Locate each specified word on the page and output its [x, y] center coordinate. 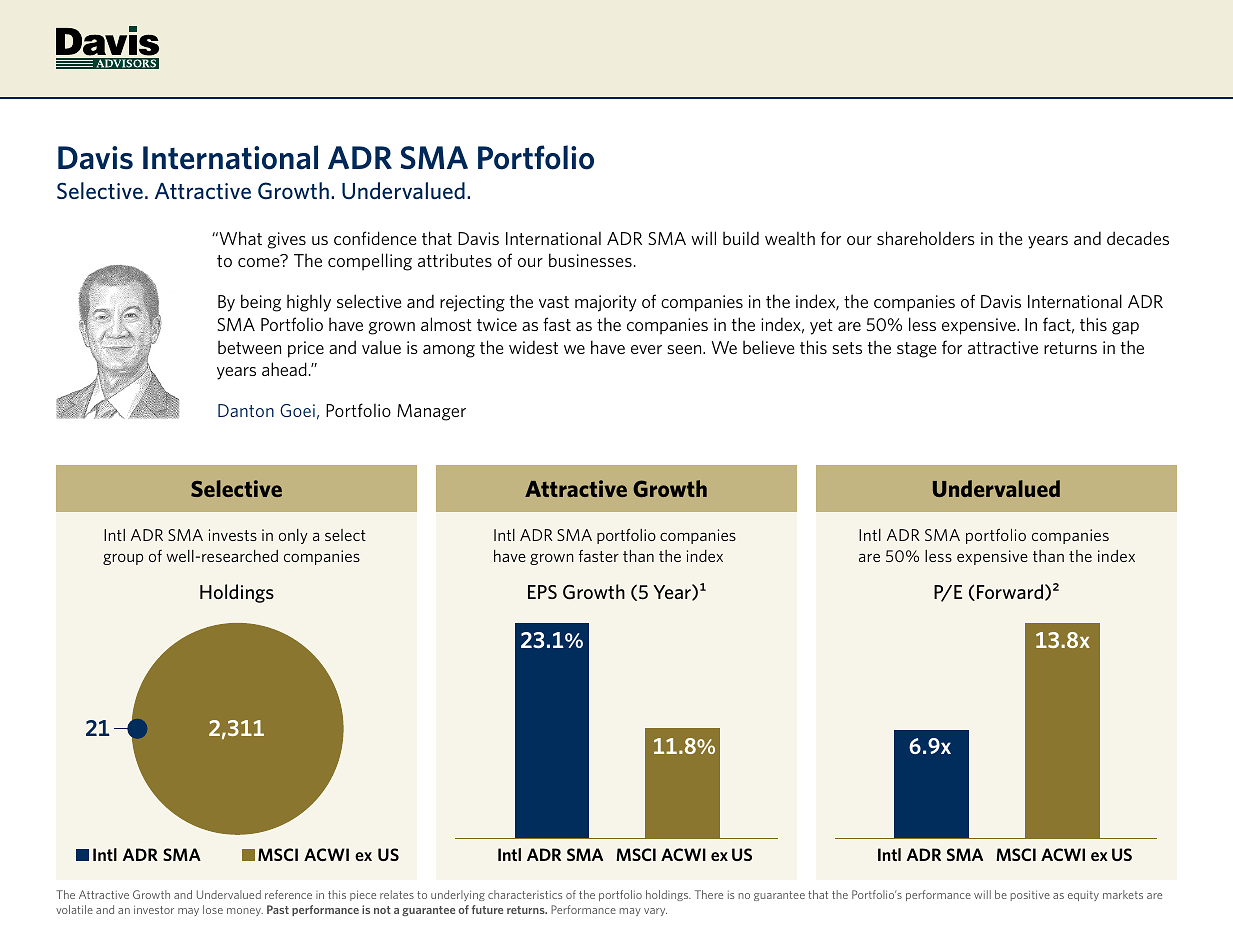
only [293, 536]
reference [288, 894]
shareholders [926, 238]
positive [1030, 895]
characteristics [525, 894]
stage [916, 350]
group [123, 559]
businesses [590, 260]
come [258, 262]
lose [213, 909]
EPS [542, 592]
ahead [284, 369]
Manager [431, 412]
